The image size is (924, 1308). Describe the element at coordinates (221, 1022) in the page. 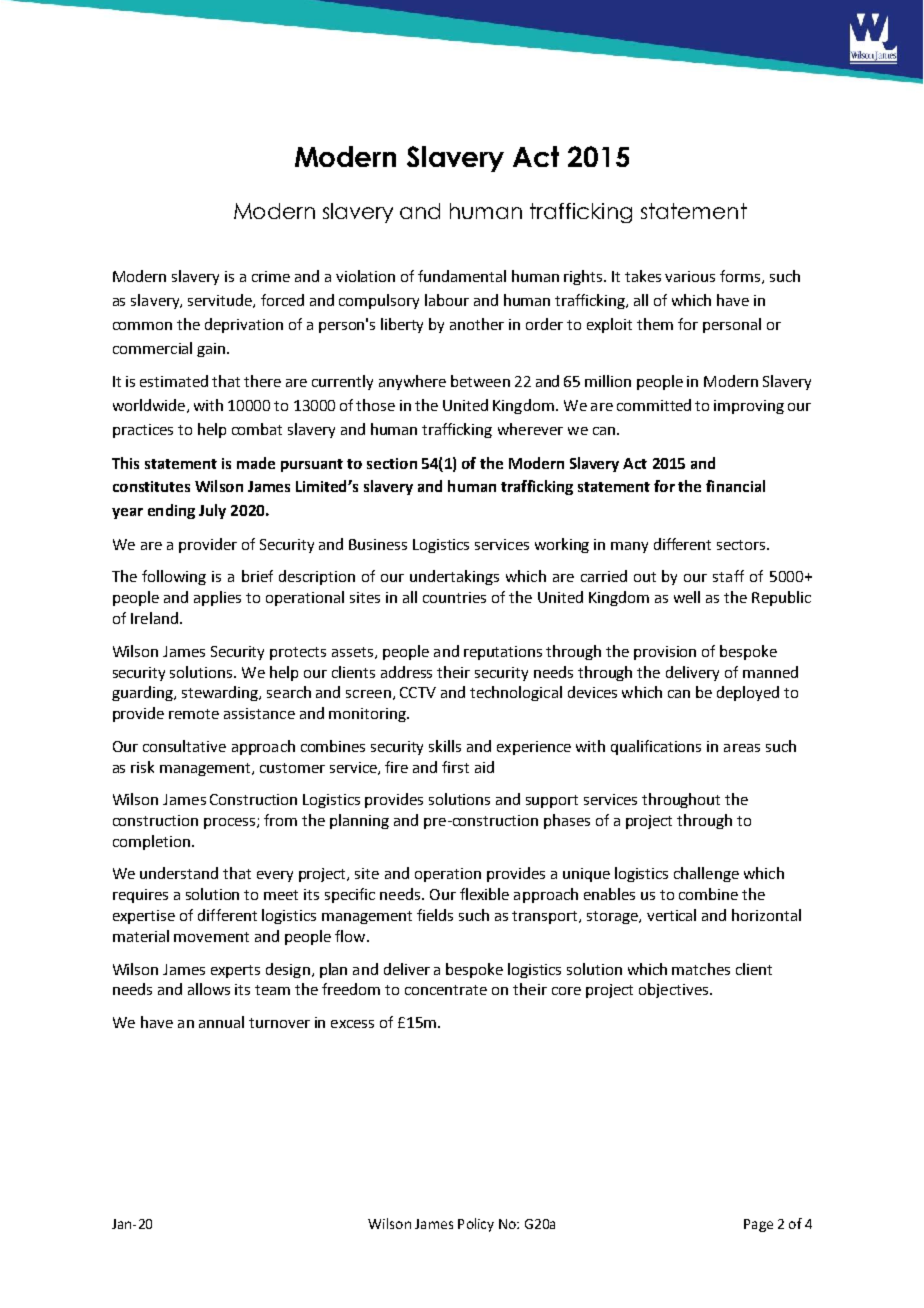

I see `annual` at that location.
